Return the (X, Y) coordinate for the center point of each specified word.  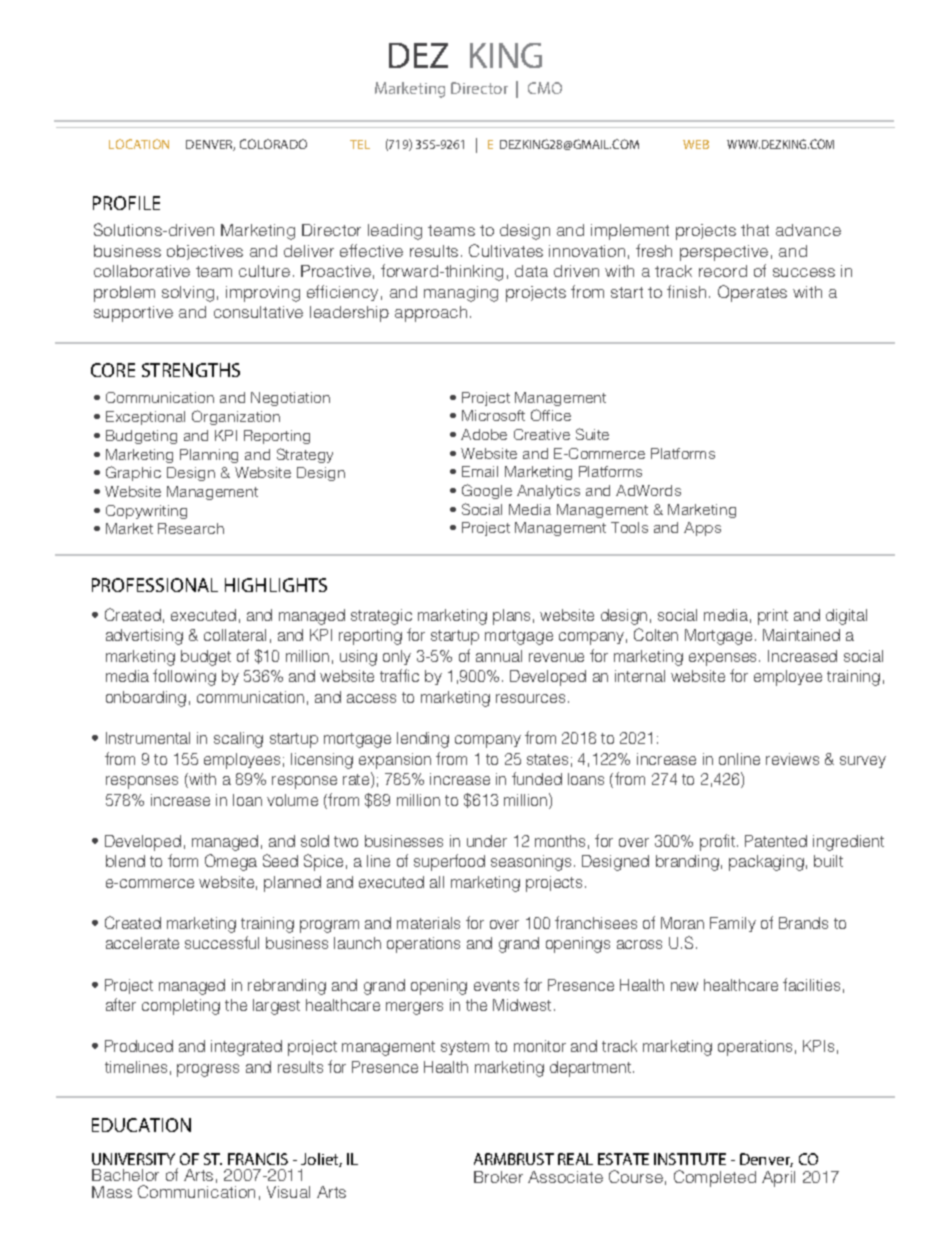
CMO (545, 88)
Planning (209, 456)
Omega (231, 862)
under (487, 841)
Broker (498, 1177)
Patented (776, 841)
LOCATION (139, 144)
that (755, 230)
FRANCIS (258, 1159)
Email (480, 471)
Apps (702, 529)
